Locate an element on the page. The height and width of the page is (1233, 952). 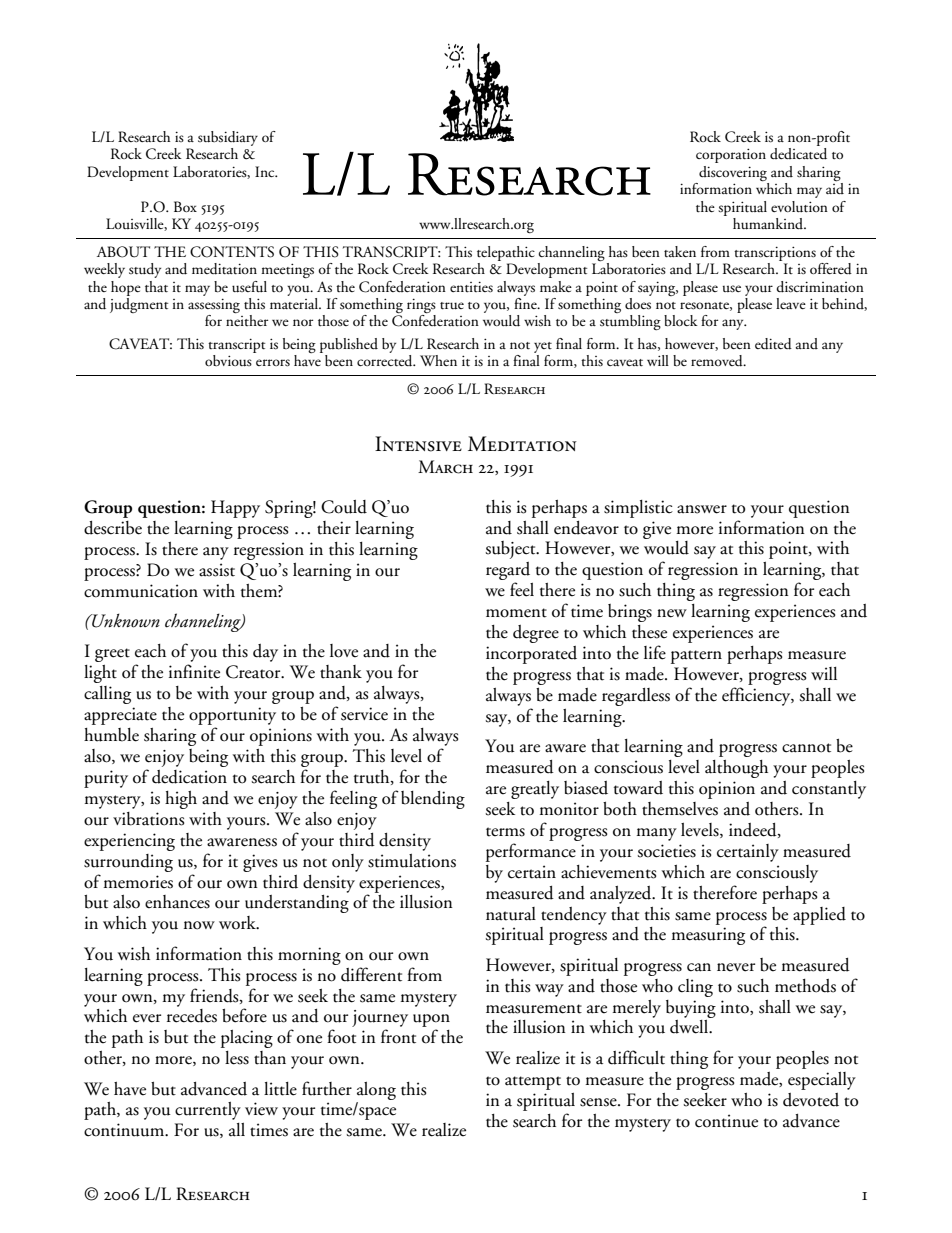
answer is located at coordinates (702, 509).
